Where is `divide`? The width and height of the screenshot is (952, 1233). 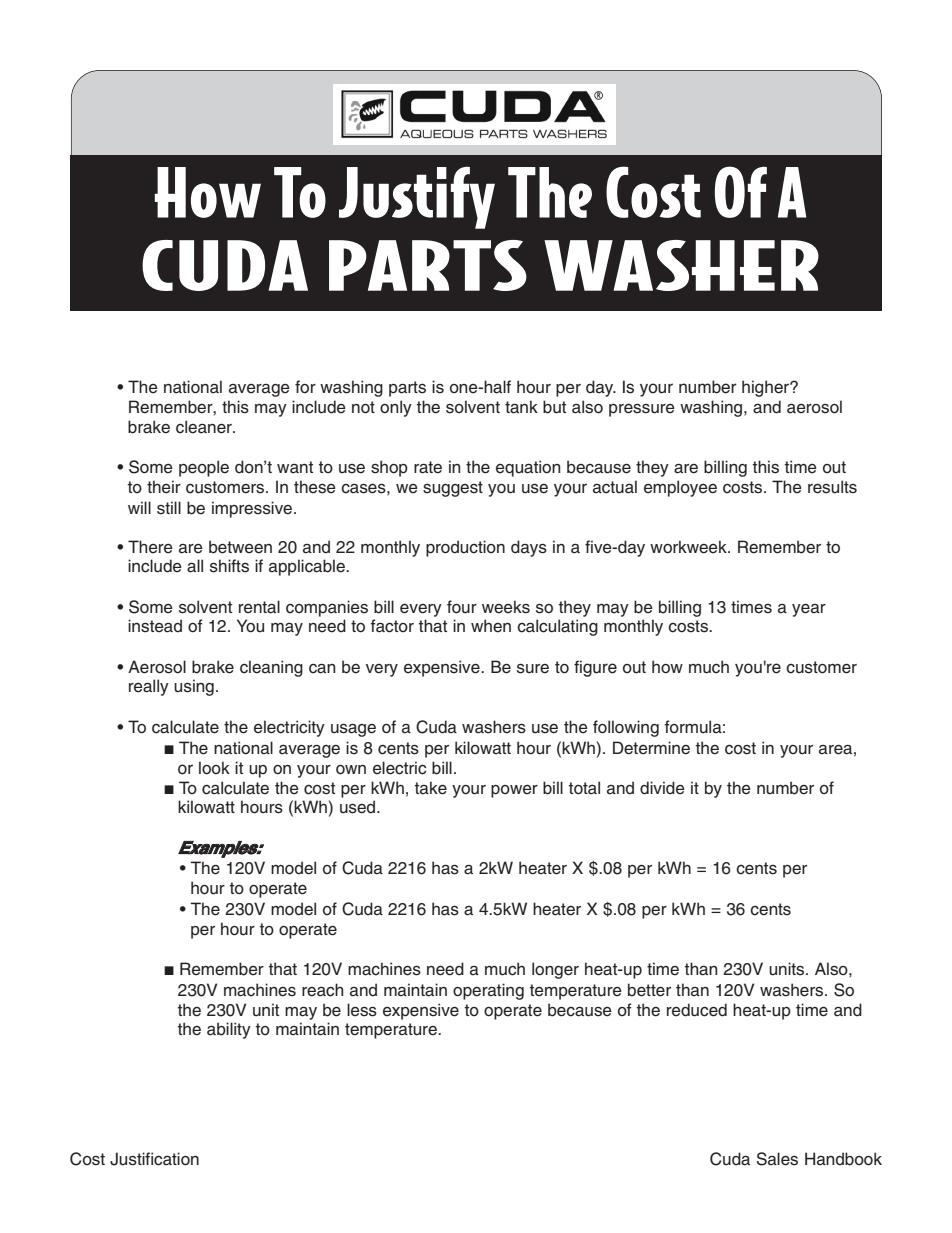 divide is located at coordinates (662, 788).
